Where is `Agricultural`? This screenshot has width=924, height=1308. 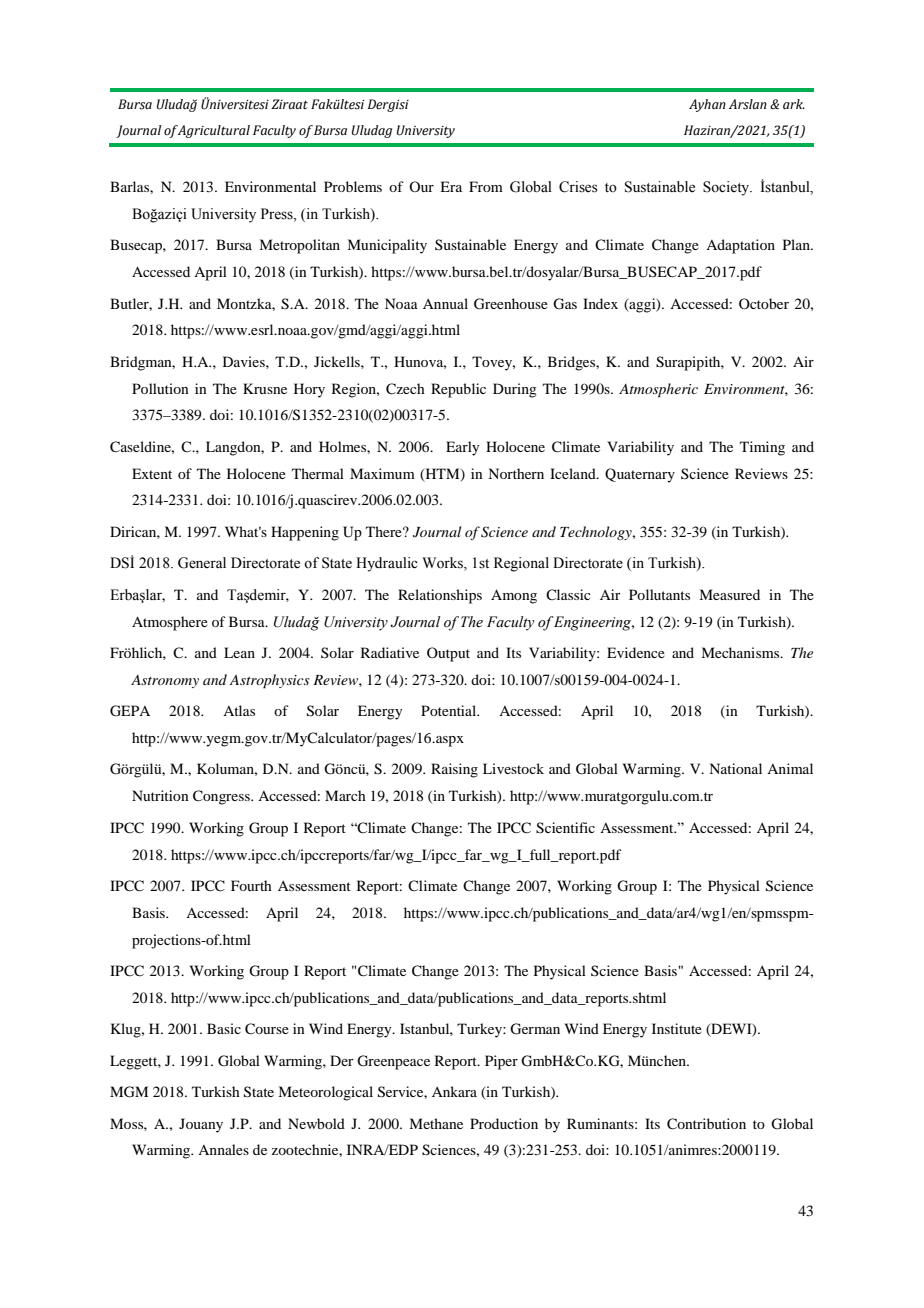
Agricultural is located at coordinates (213, 131).
